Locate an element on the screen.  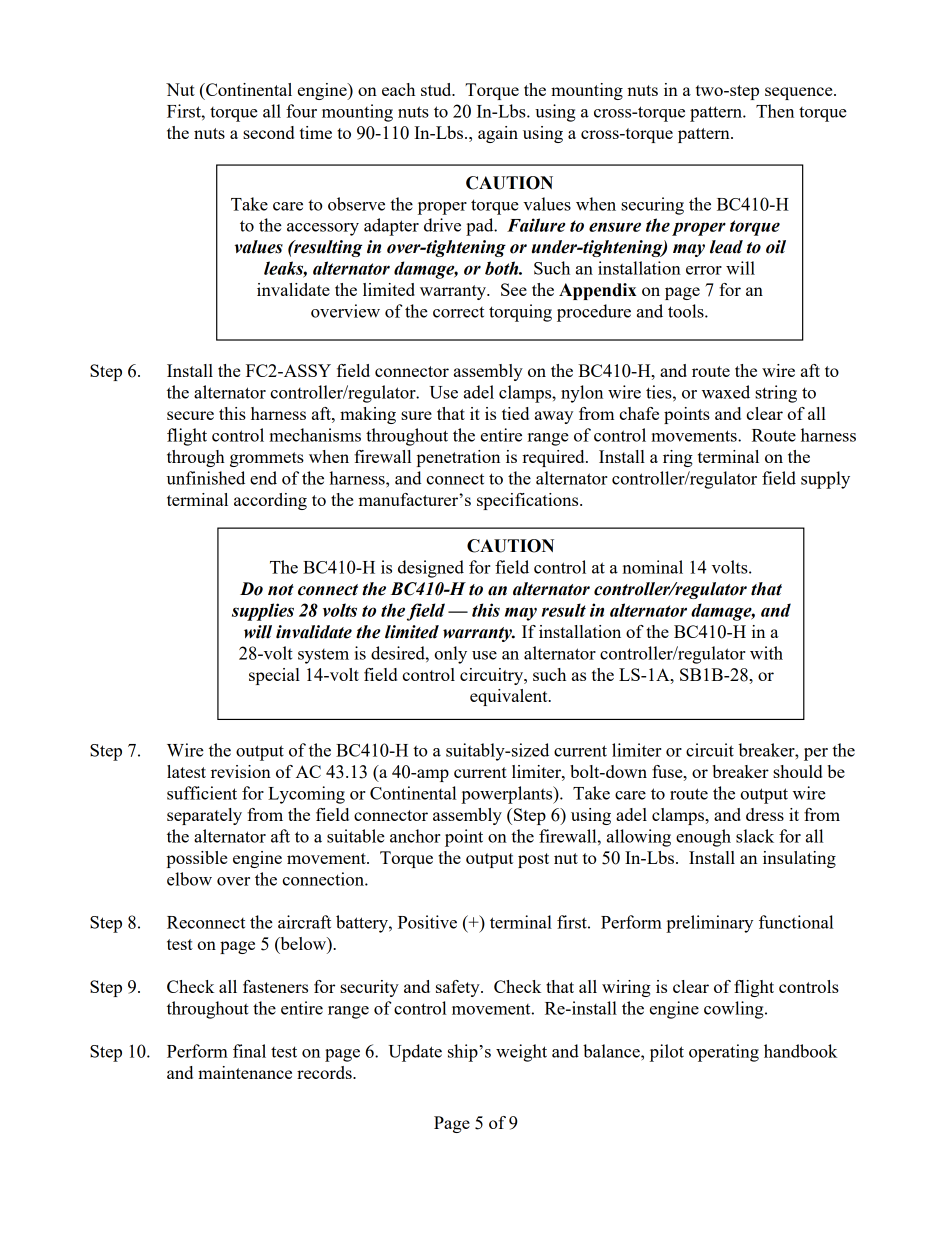
again is located at coordinates (498, 134).
